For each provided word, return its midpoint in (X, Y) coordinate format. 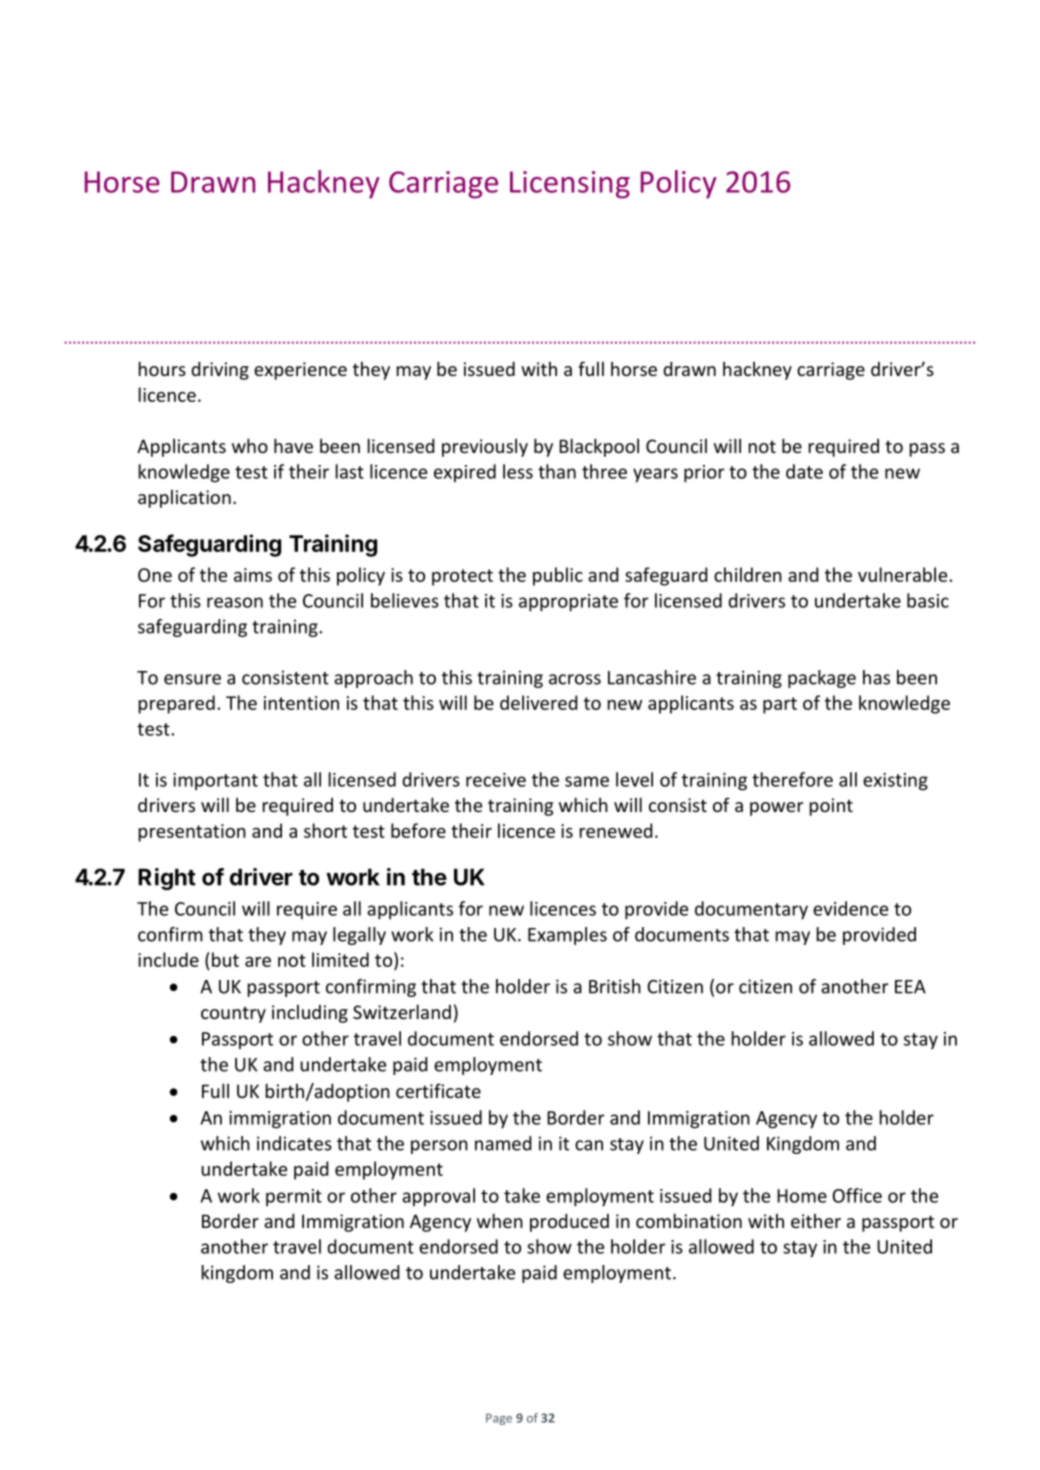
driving (220, 371)
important (215, 781)
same (587, 781)
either (816, 1221)
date (804, 471)
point (831, 807)
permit (294, 1197)
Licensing (570, 185)
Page (499, 1419)
